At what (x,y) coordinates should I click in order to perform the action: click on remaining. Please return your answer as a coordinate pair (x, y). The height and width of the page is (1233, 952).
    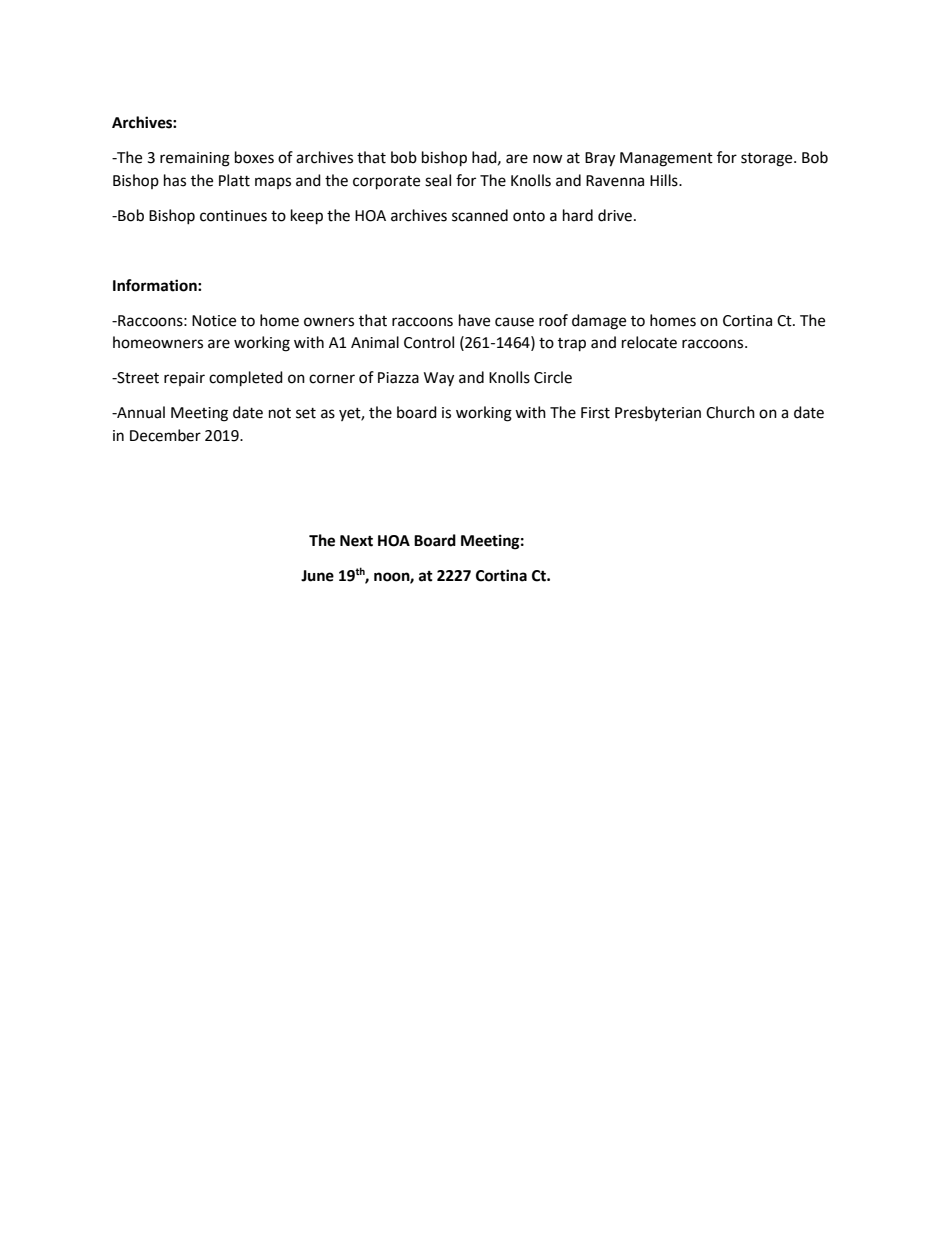
    Looking at the image, I should click on (195, 159).
